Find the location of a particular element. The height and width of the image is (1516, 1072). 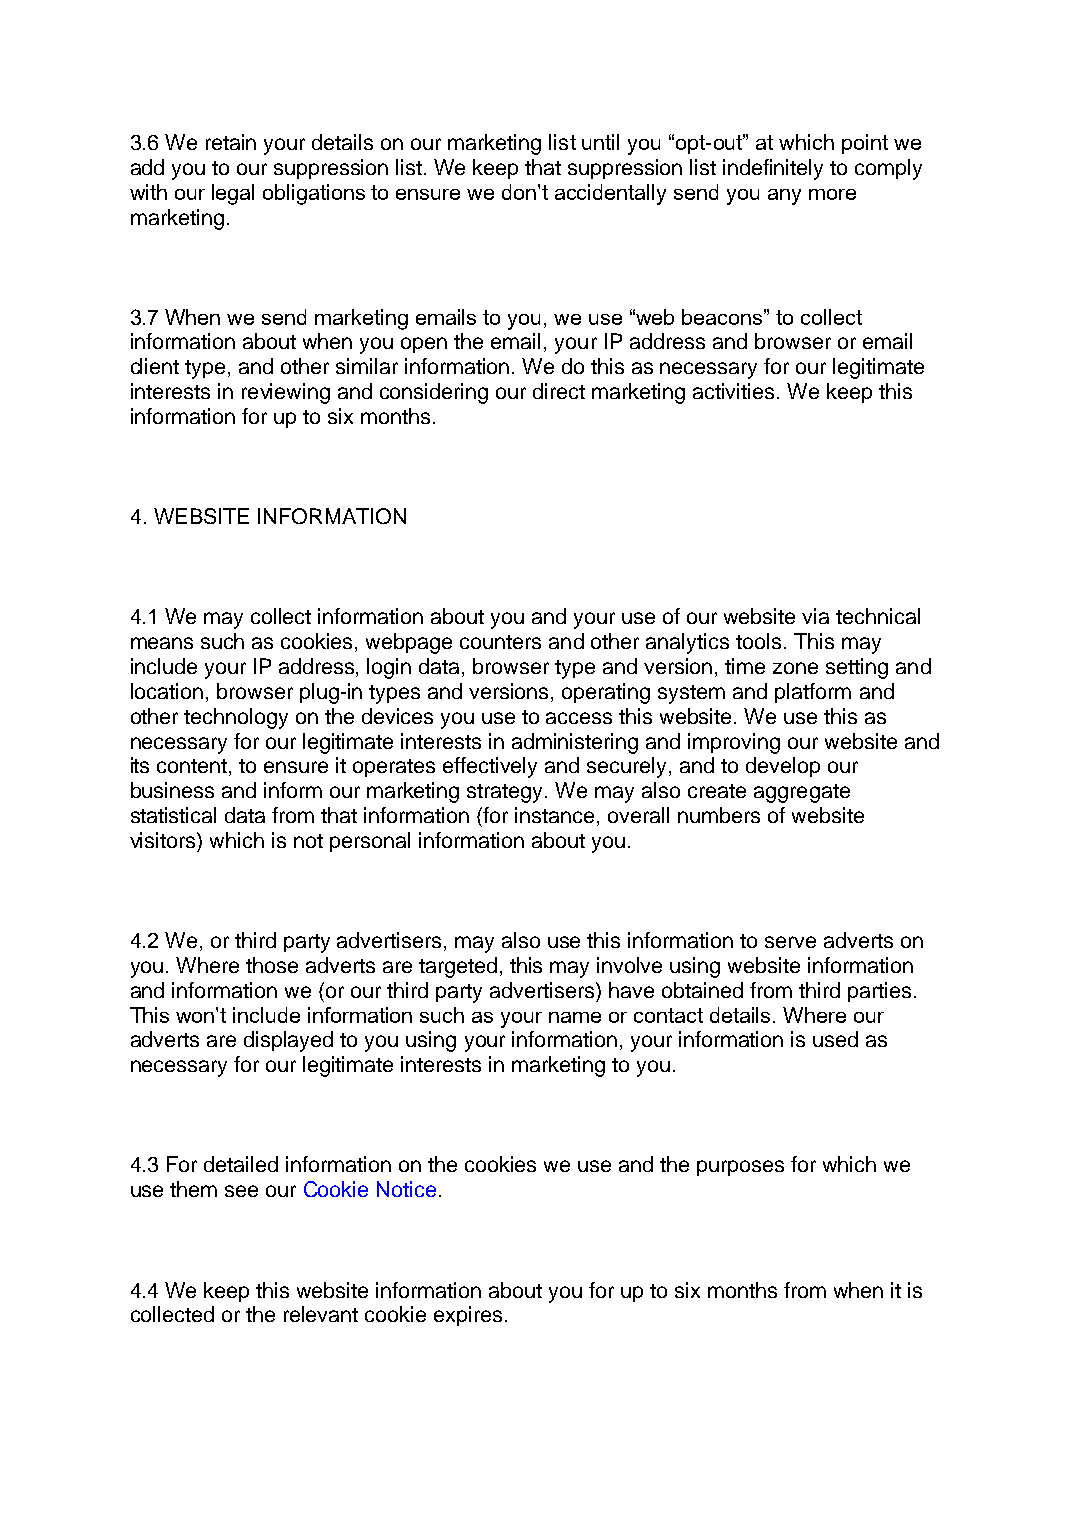

indefinitely is located at coordinates (773, 169).
